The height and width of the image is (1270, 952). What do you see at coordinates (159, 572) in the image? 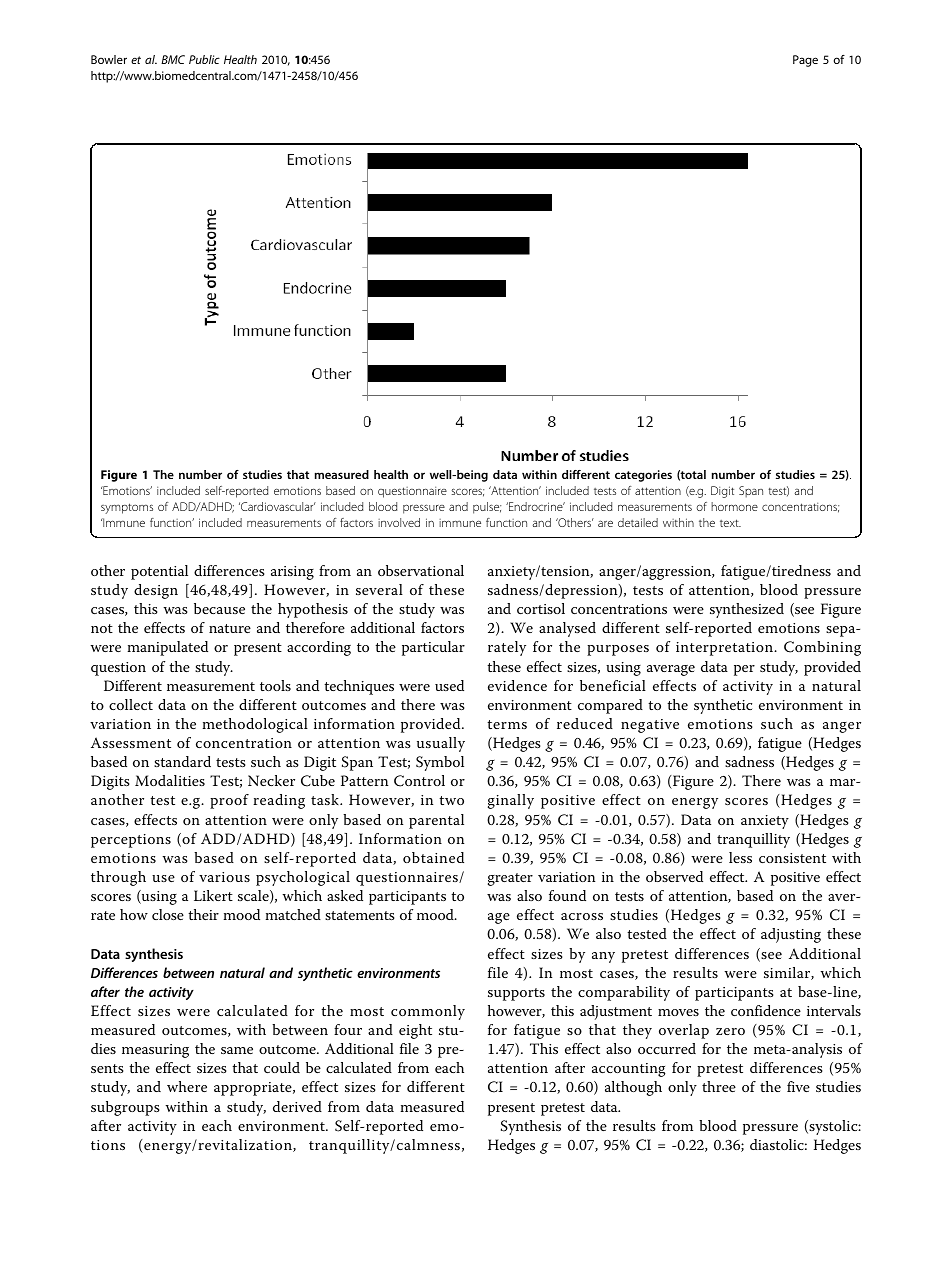
I see `potential` at bounding box center [159, 572].
